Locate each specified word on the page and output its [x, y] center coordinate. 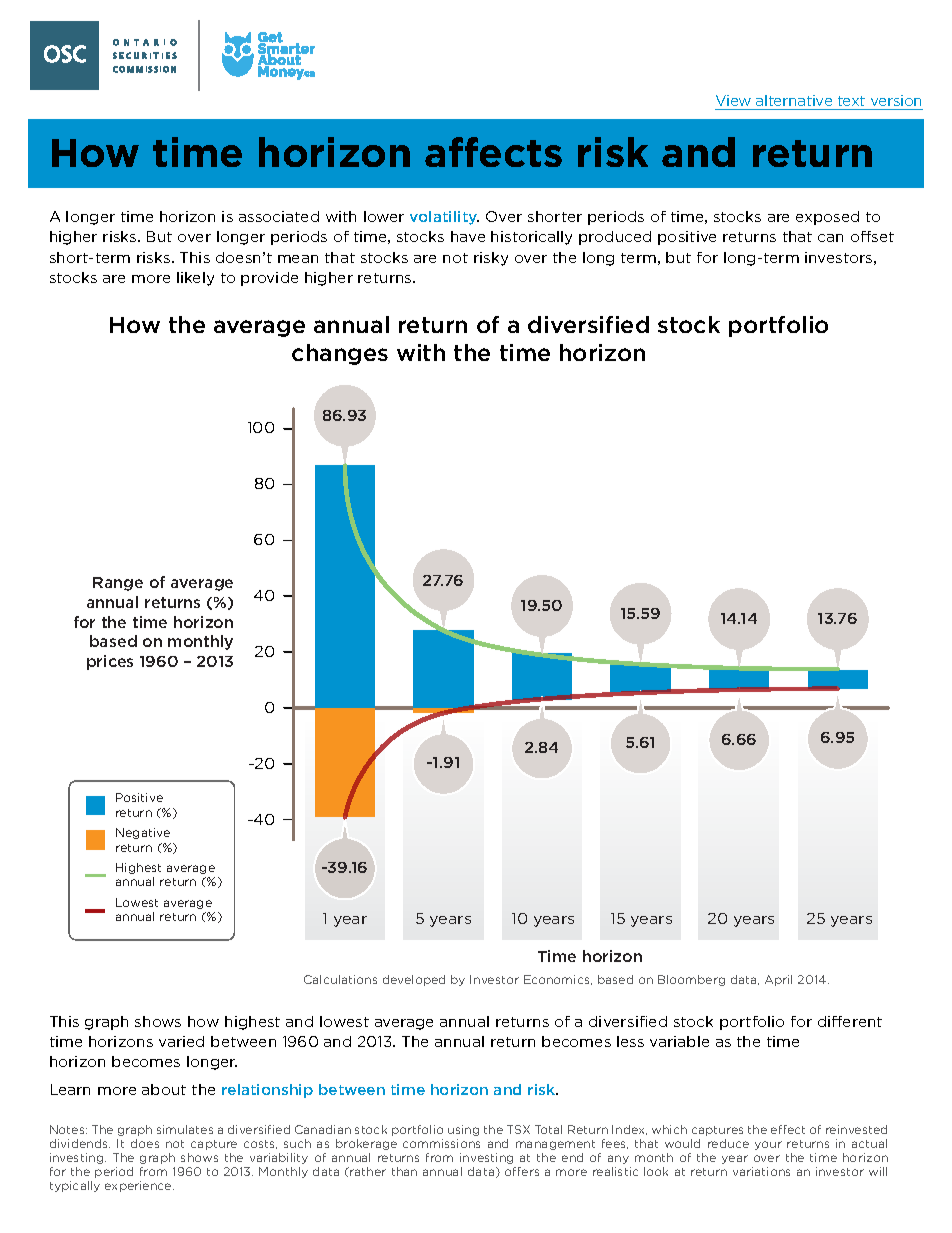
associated [279, 216]
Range [118, 584]
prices [110, 662]
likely [195, 279]
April [778, 980]
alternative [794, 100]
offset [872, 236]
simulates [185, 1129]
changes [340, 354]
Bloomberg [691, 980]
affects [493, 152]
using [463, 1130]
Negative [143, 833]
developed [414, 980]
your [768, 1145]
